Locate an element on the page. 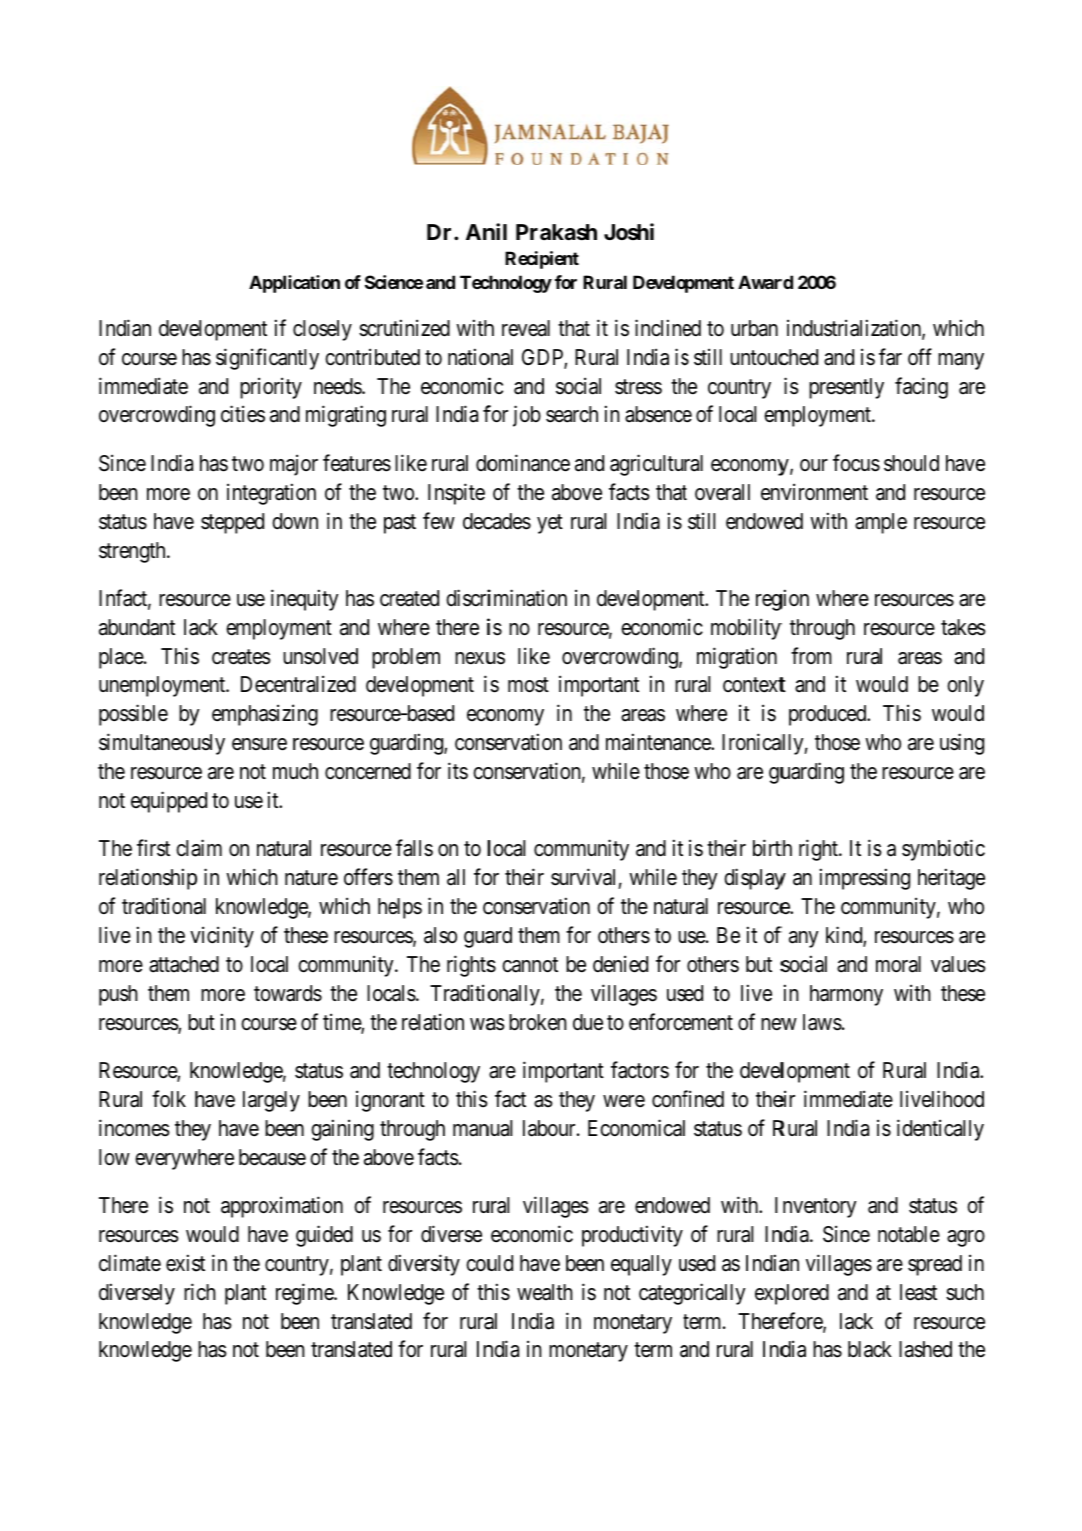 This page has width=1082, height=1531. Appli is located at coordinates (270, 284).
